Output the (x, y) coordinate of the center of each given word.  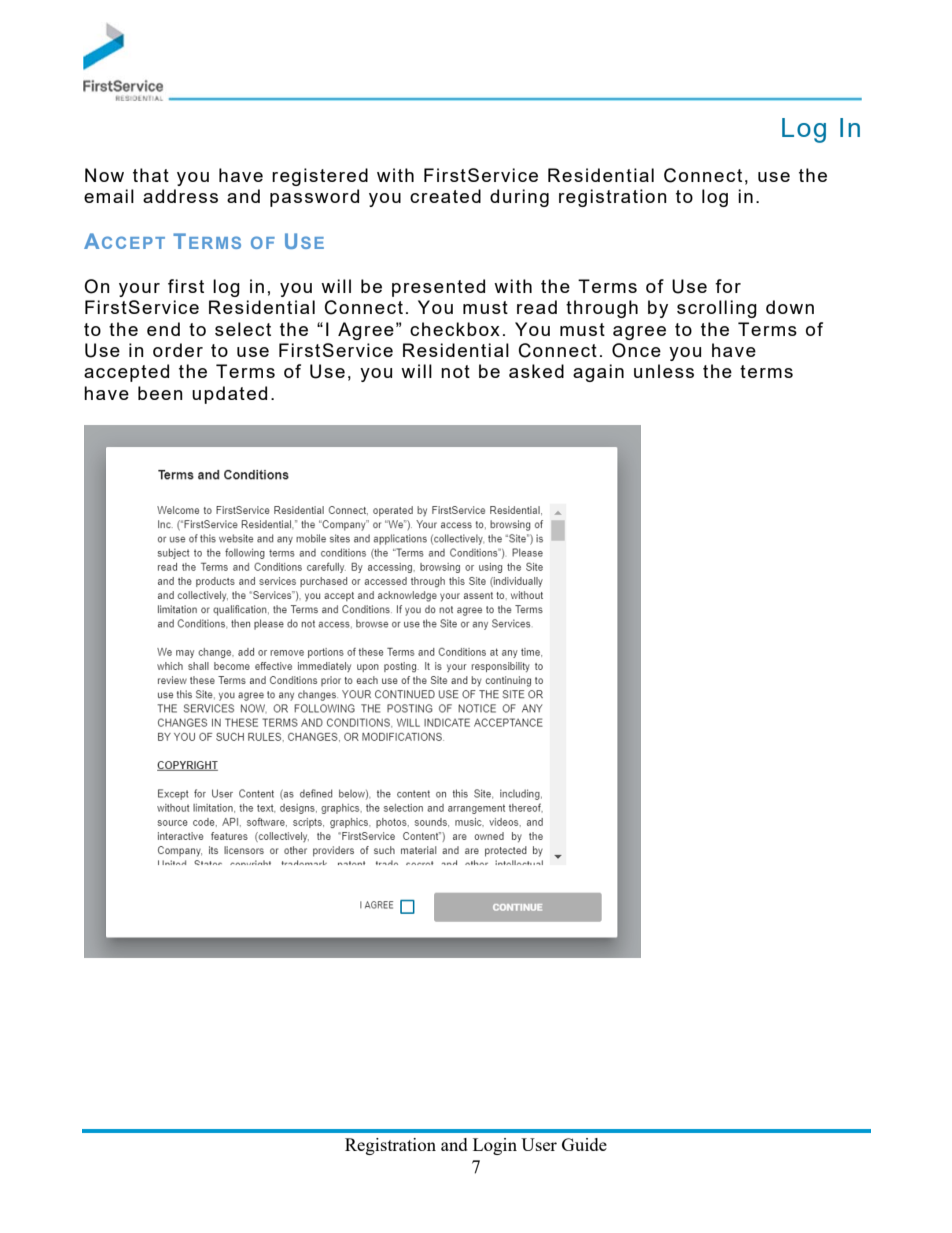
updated (229, 395)
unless (664, 371)
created (445, 196)
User (539, 1144)
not (455, 371)
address (180, 196)
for (728, 286)
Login (495, 1146)
